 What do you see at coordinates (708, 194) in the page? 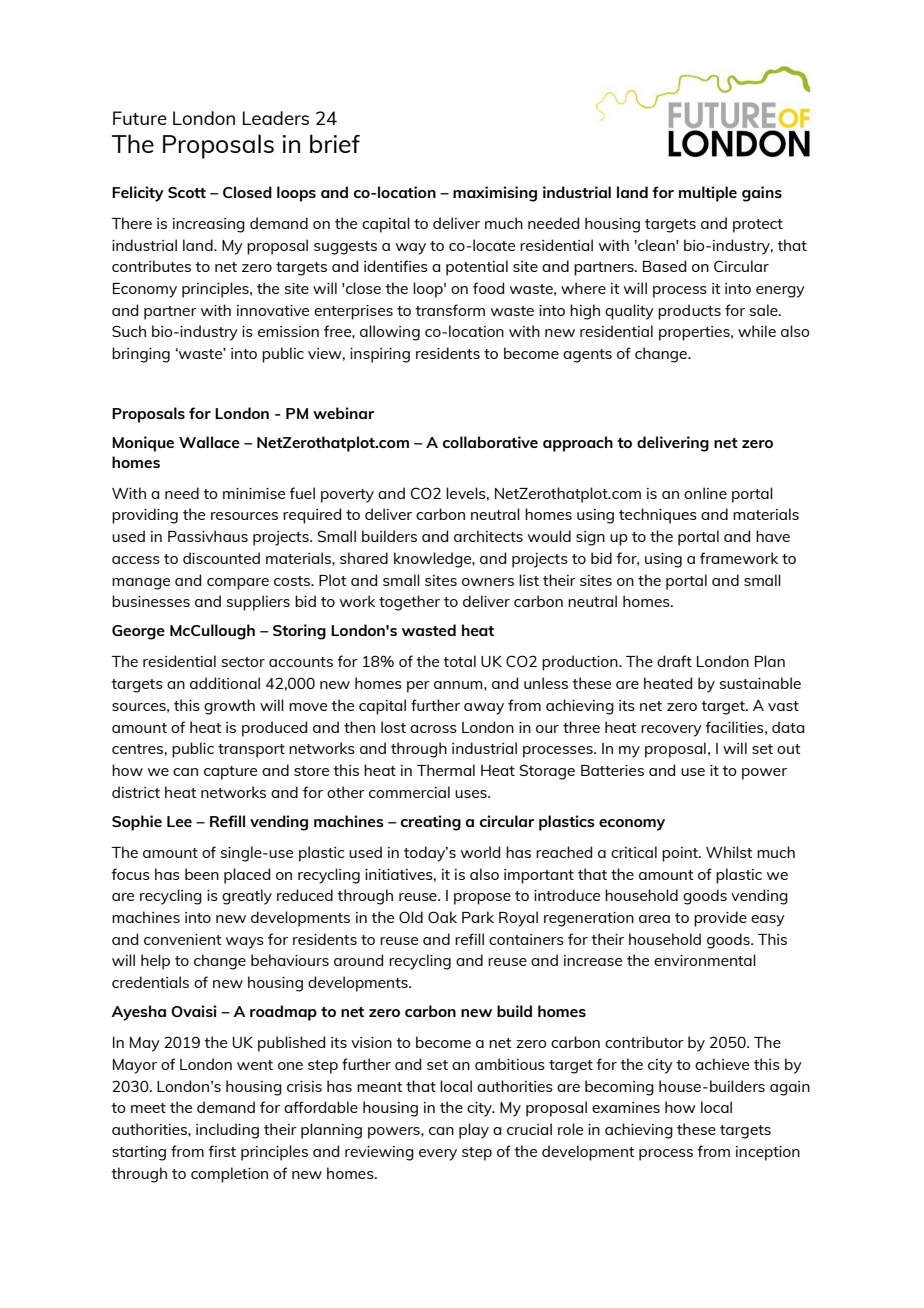
I see `multiple` at bounding box center [708, 194].
